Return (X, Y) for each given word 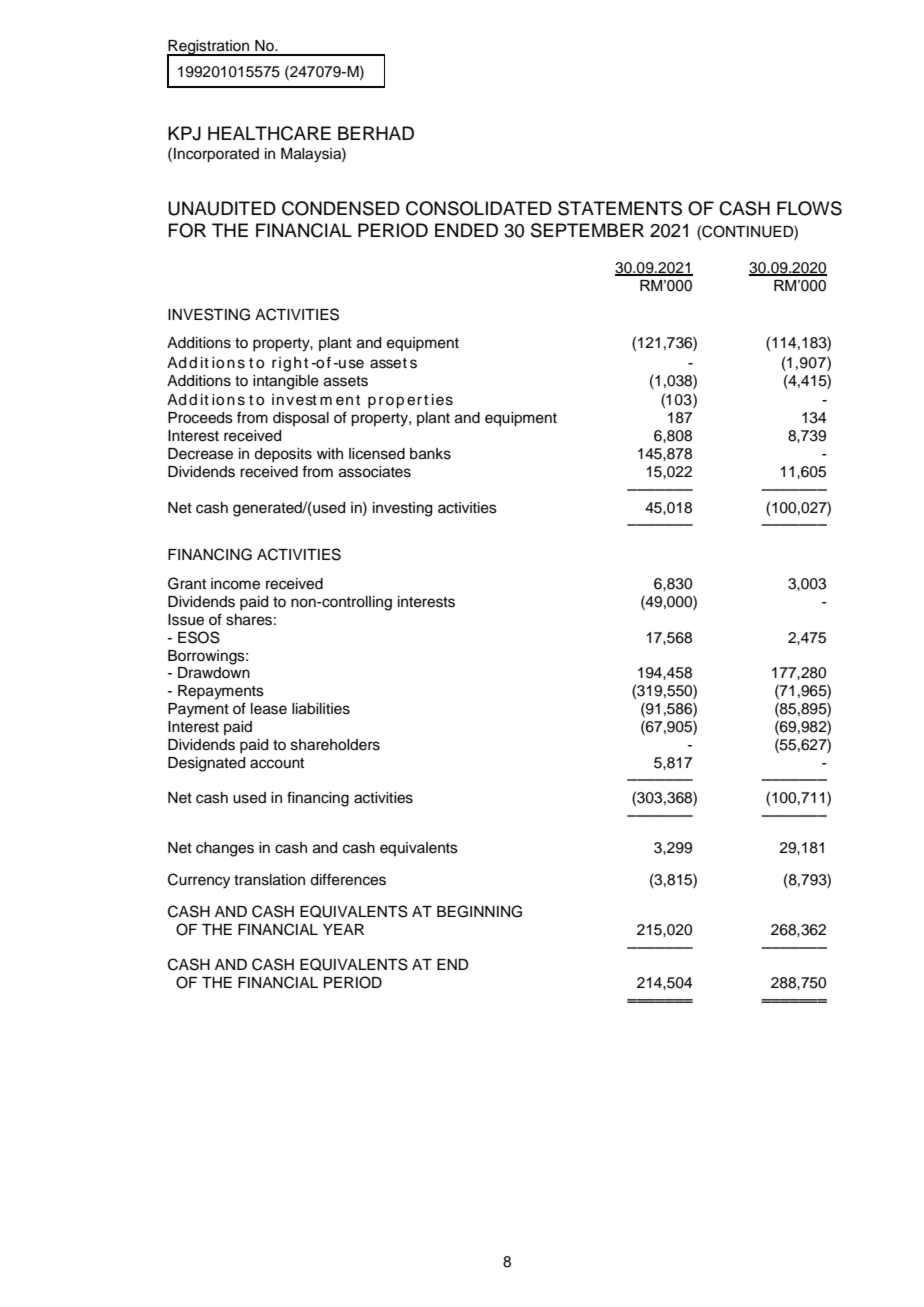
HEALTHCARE (269, 133)
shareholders (335, 745)
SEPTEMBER (587, 230)
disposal (301, 419)
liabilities (321, 709)
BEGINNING (479, 911)
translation (269, 880)
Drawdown (214, 673)
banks (430, 454)
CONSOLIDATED (479, 208)
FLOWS (809, 208)
